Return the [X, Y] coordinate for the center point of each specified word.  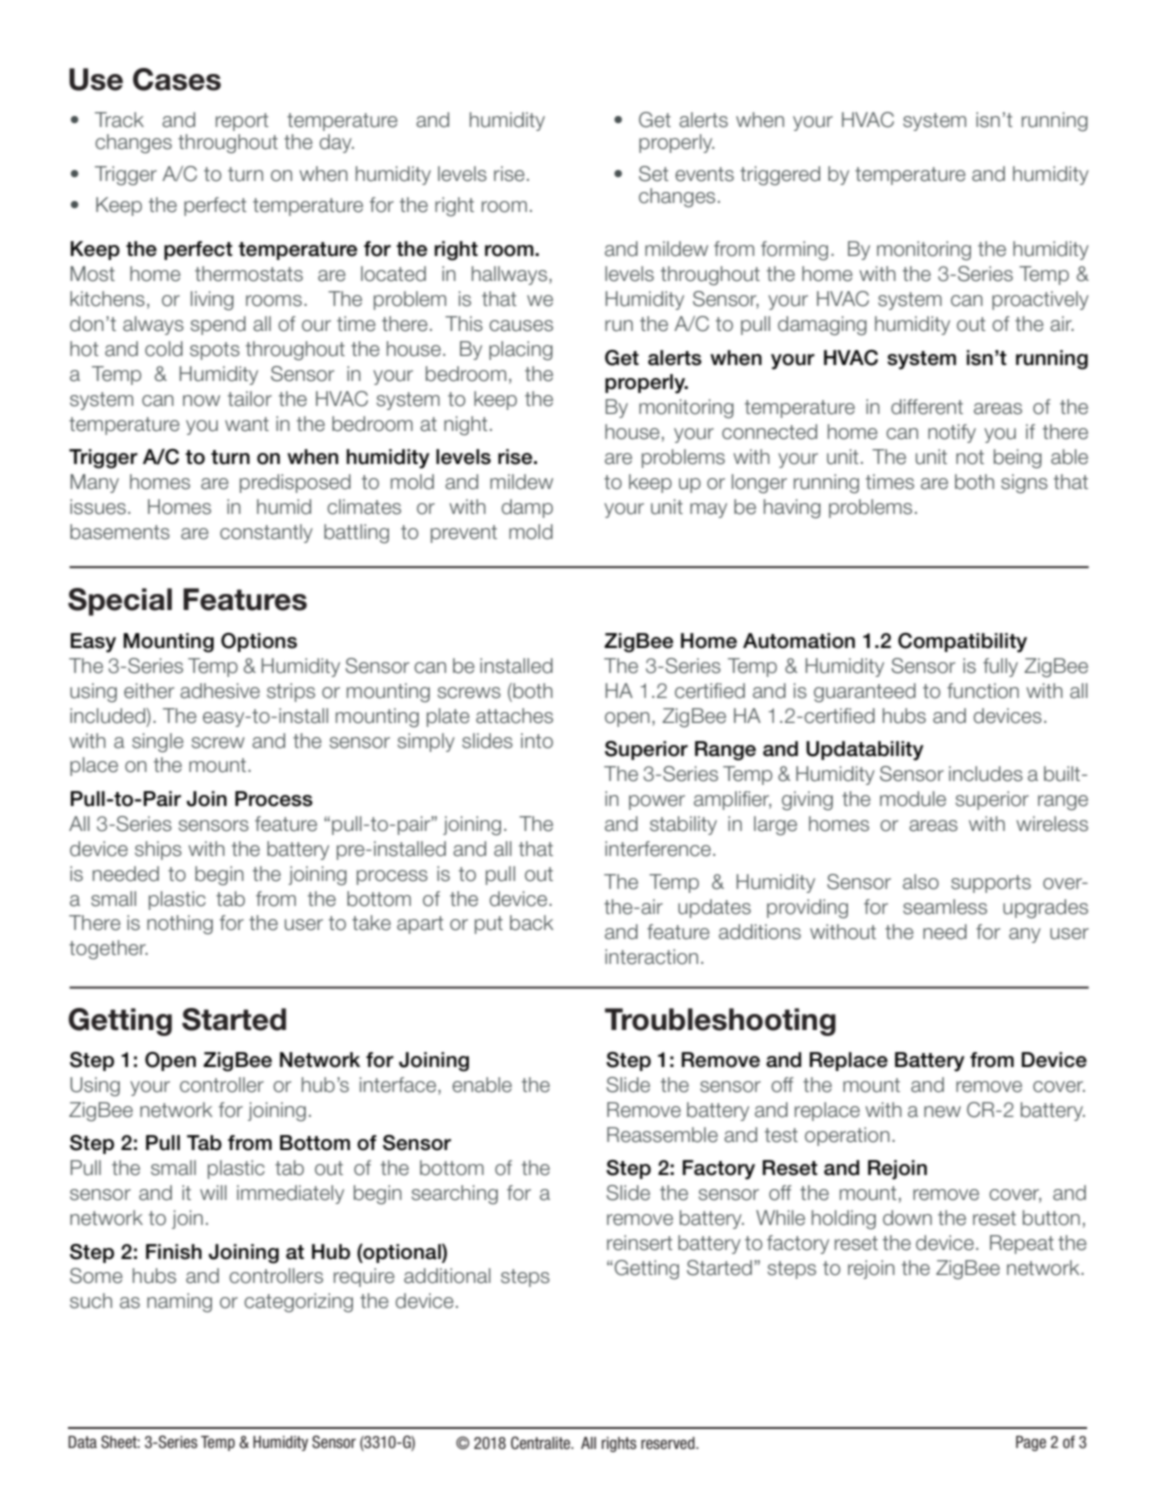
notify [952, 433]
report [242, 122]
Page [1031, 1443]
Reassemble [662, 1135]
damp [527, 508]
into [537, 741]
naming [179, 1303]
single [158, 743]
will [213, 1192]
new [942, 1112]
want [247, 424]
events [704, 174]
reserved [669, 1443]
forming [794, 251]
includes [986, 774]
